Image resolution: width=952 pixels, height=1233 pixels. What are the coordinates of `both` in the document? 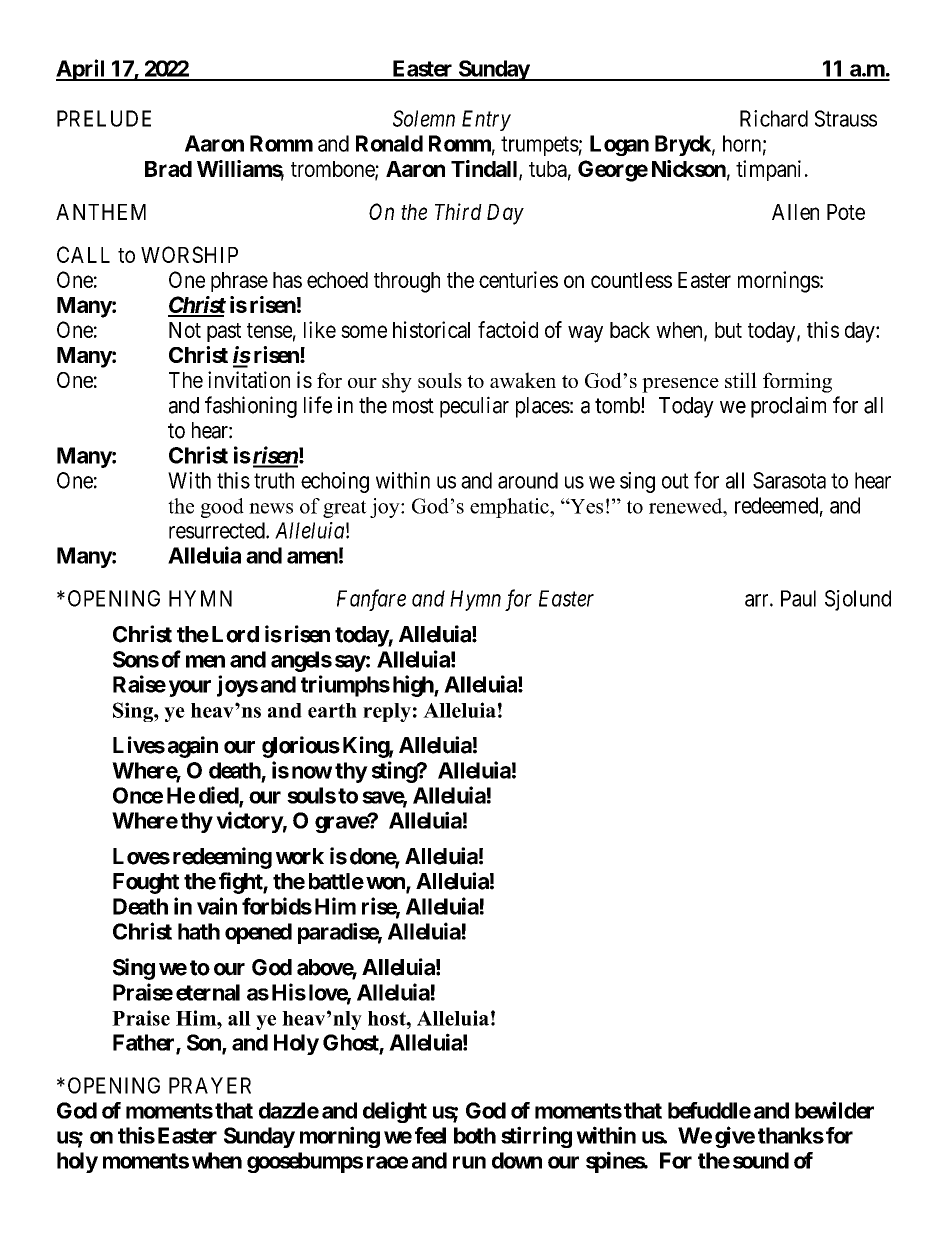 It's located at (475, 1135).
